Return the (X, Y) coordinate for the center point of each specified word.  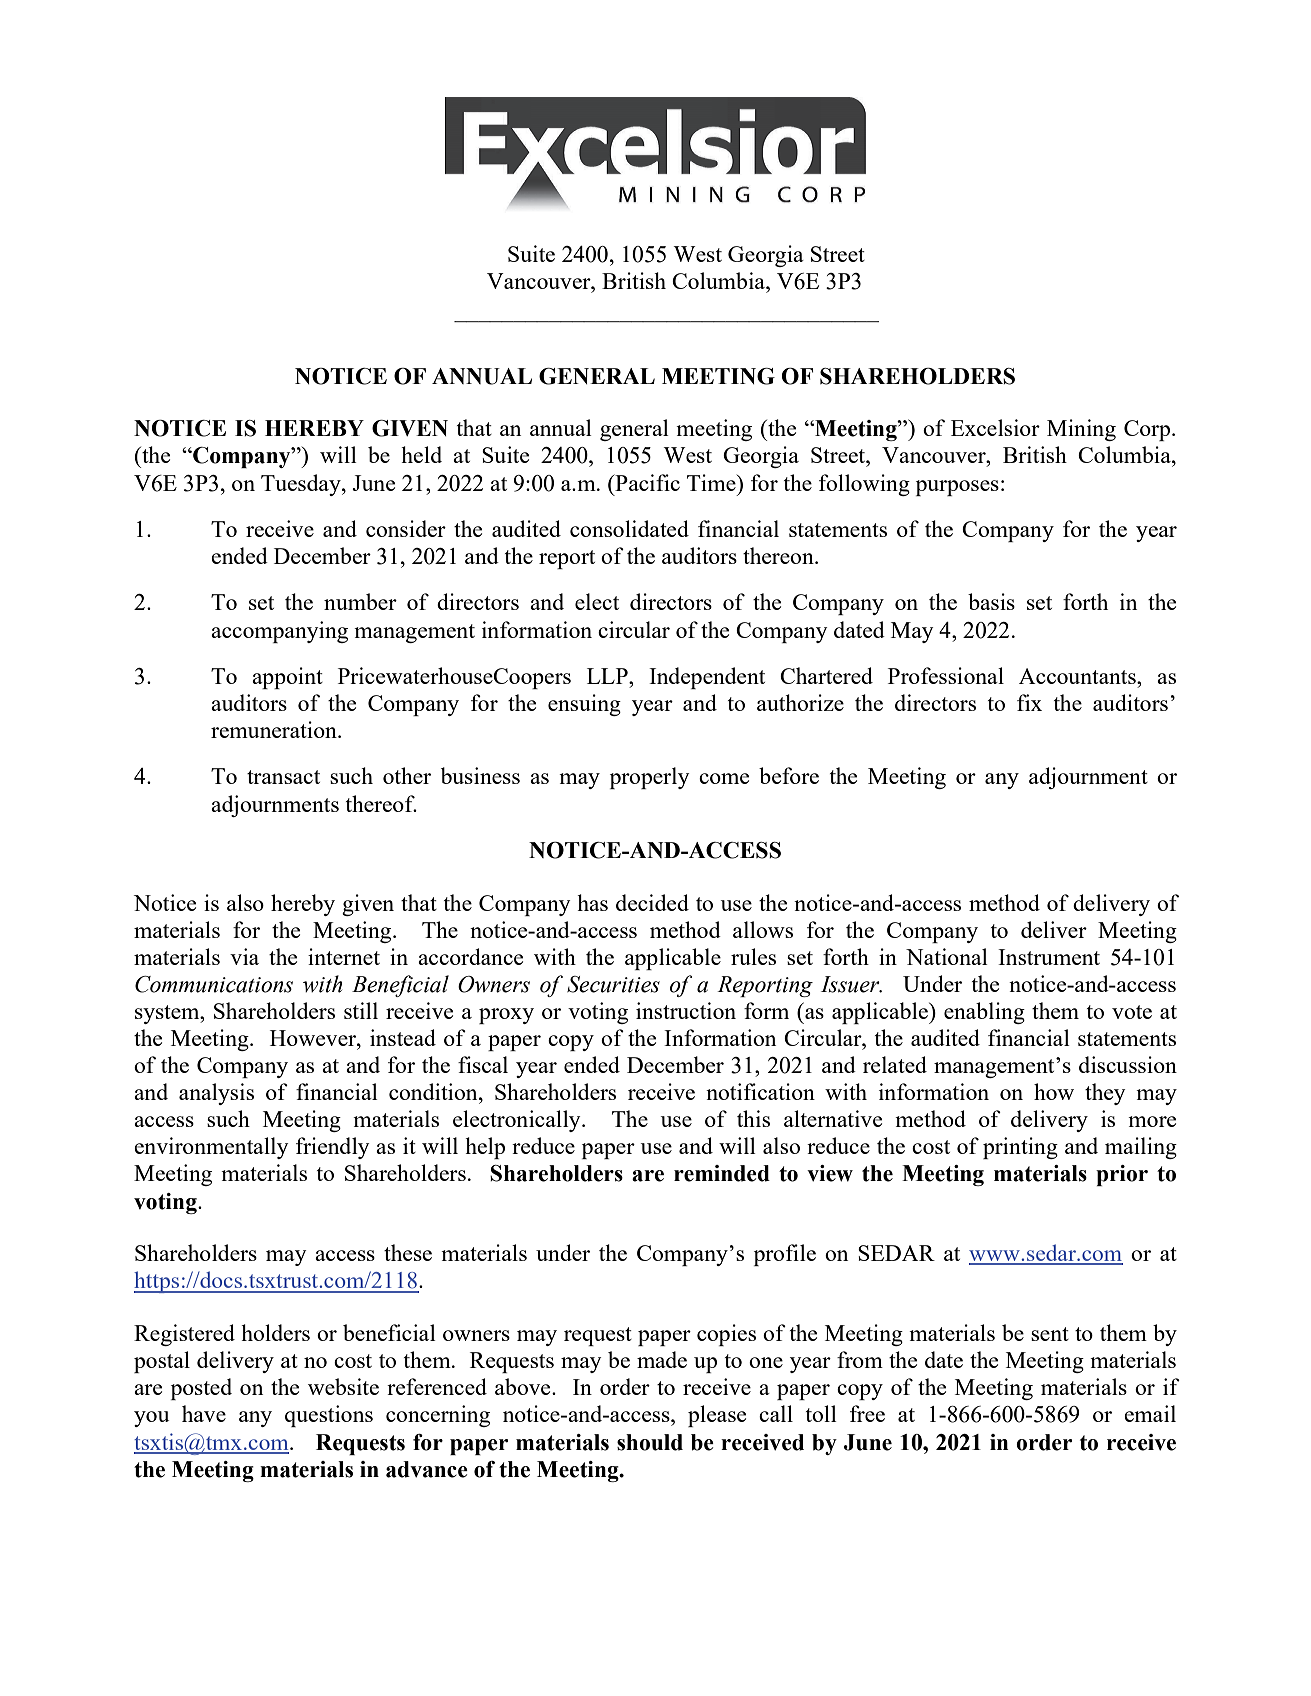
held (421, 454)
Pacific (646, 482)
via (244, 956)
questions (329, 1416)
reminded (722, 1173)
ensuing (584, 705)
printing (1020, 1148)
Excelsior (995, 427)
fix (1029, 702)
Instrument (1049, 957)
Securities (613, 984)
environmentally (211, 1148)
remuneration (275, 729)
